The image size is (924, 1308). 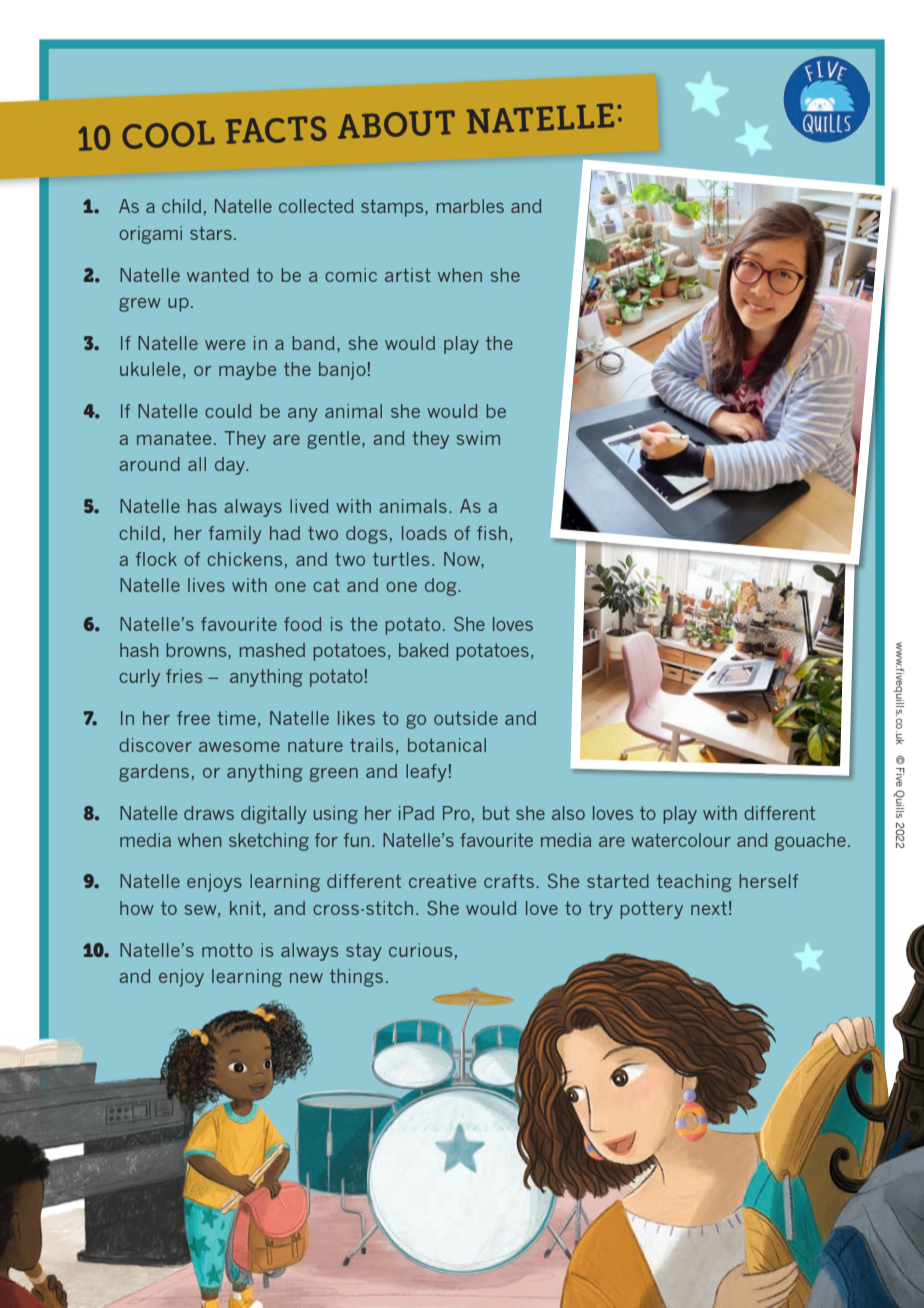 What do you see at coordinates (420, 950) in the document?
I see `curious` at bounding box center [420, 950].
